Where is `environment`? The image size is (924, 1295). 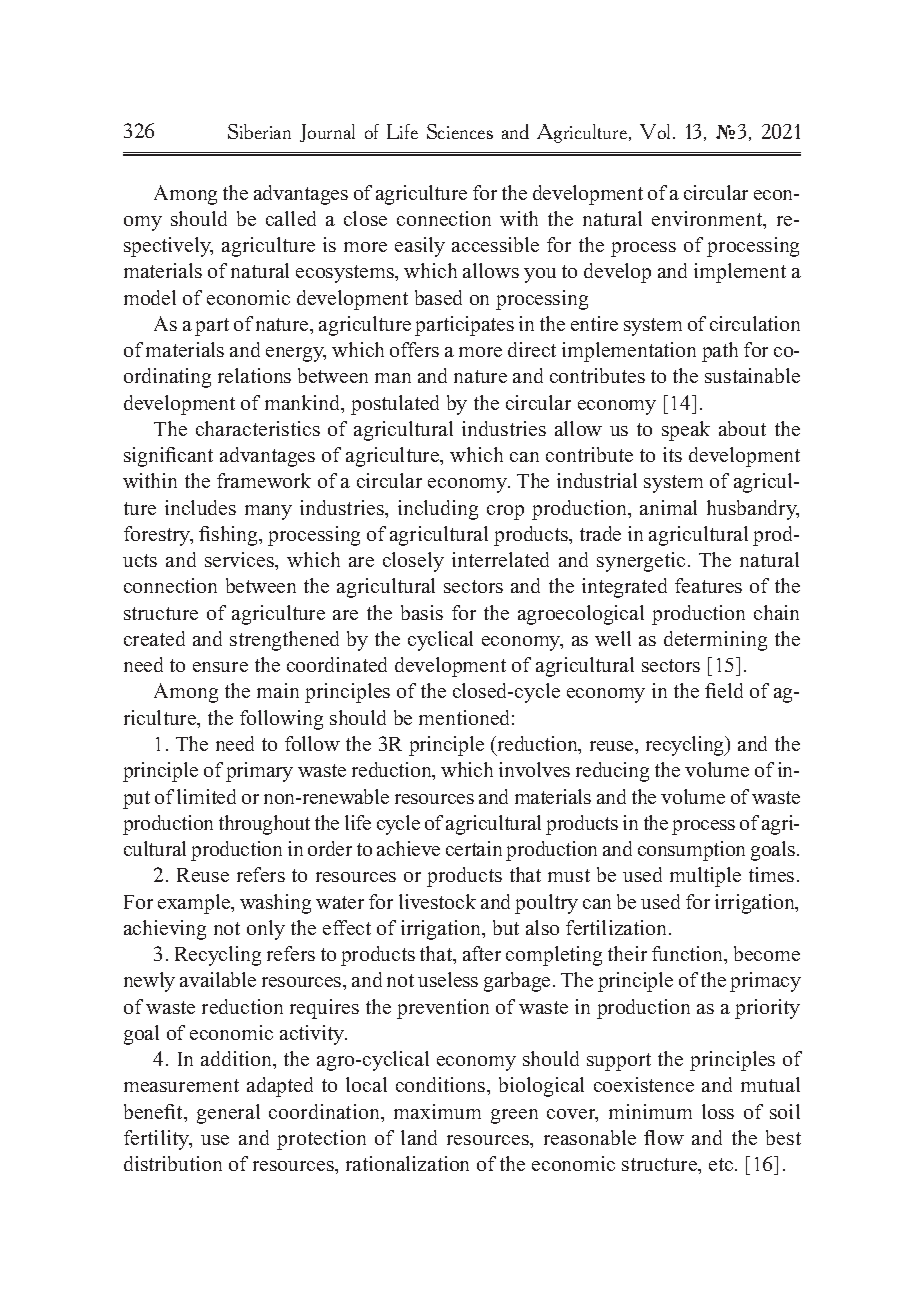
environment is located at coordinates (708, 220).
